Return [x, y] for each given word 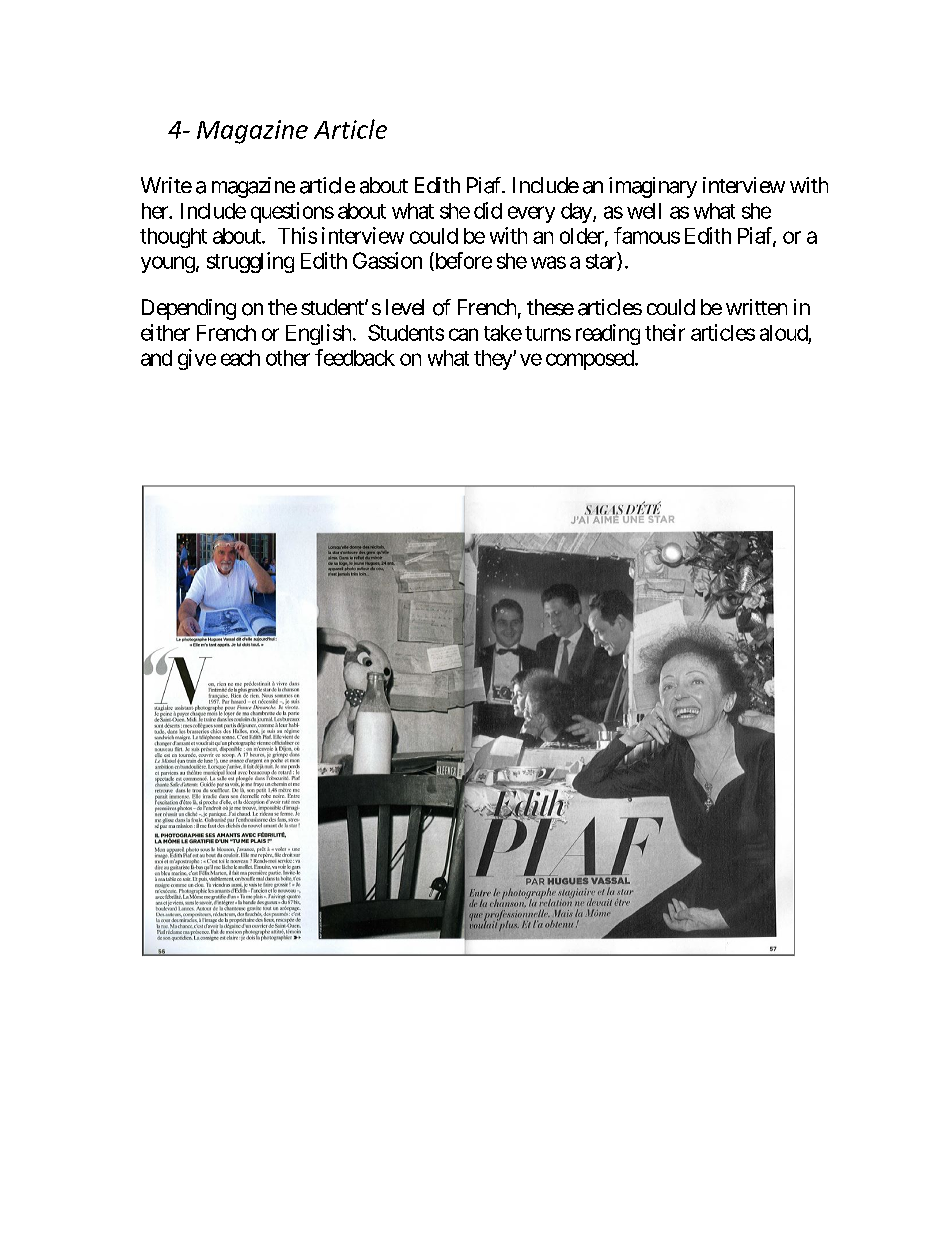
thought [173, 238]
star [602, 262]
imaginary [653, 187]
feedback [355, 357]
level [405, 307]
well [644, 211]
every [531, 214]
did [488, 210]
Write [166, 185]
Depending [189, 309]
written [756, 307]
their [665, 332]
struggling [250, 262]
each [240, 358]
